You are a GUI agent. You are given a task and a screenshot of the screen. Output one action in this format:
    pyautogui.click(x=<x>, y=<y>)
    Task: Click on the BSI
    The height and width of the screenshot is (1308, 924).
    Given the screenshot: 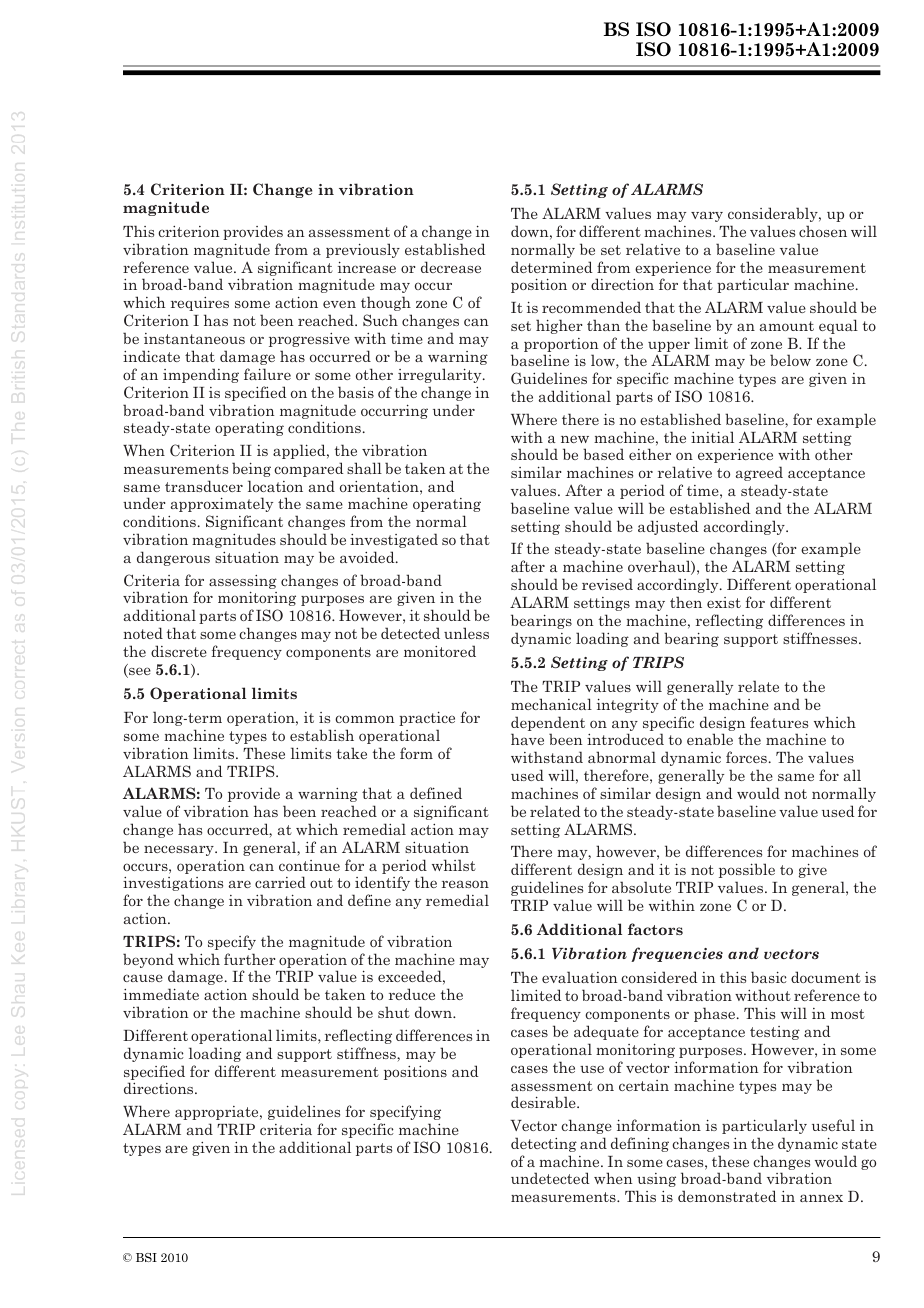 What is the action you would take?
    pyautogui.click(x=146, y=1257)
